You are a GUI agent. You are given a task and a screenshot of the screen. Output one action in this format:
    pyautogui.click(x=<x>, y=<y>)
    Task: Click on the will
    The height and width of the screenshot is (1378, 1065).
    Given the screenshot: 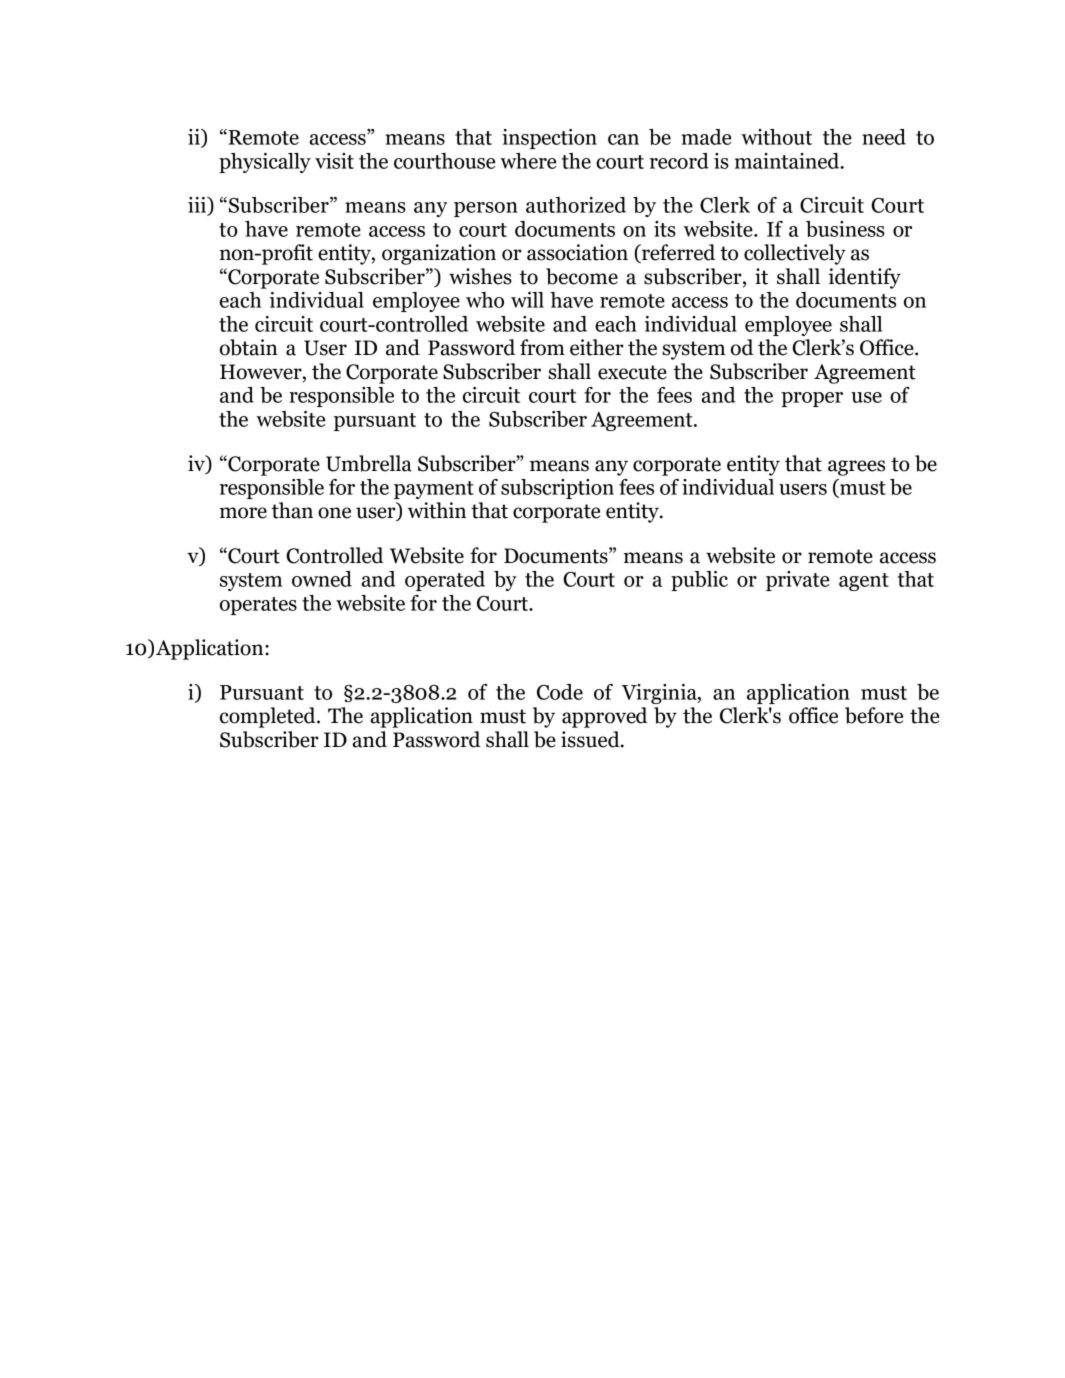 What is the action you would take?
    pyautogui.click(x=527, y=300)
